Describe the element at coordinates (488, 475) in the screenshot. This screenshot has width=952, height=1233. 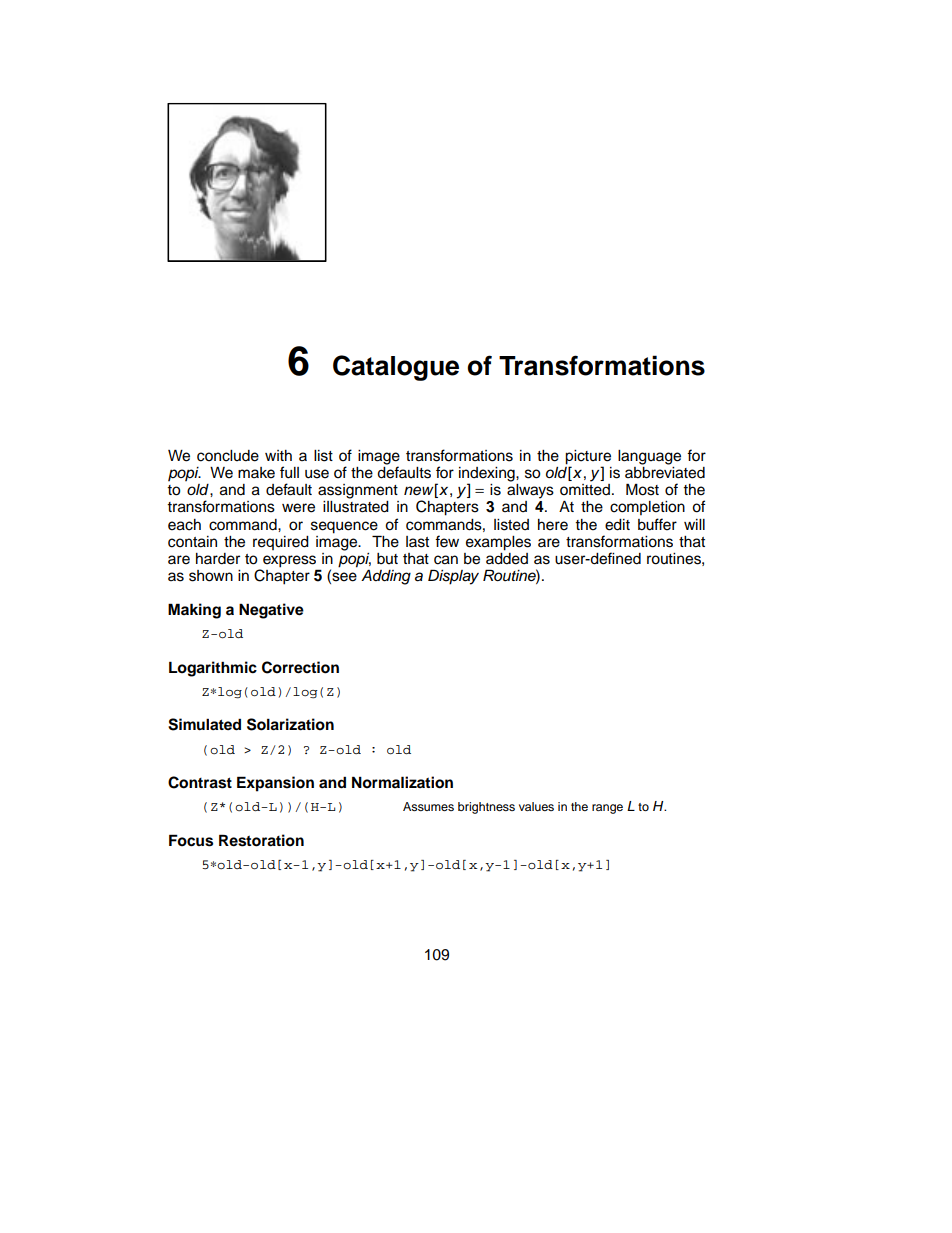
I see `indexing` at that location.
